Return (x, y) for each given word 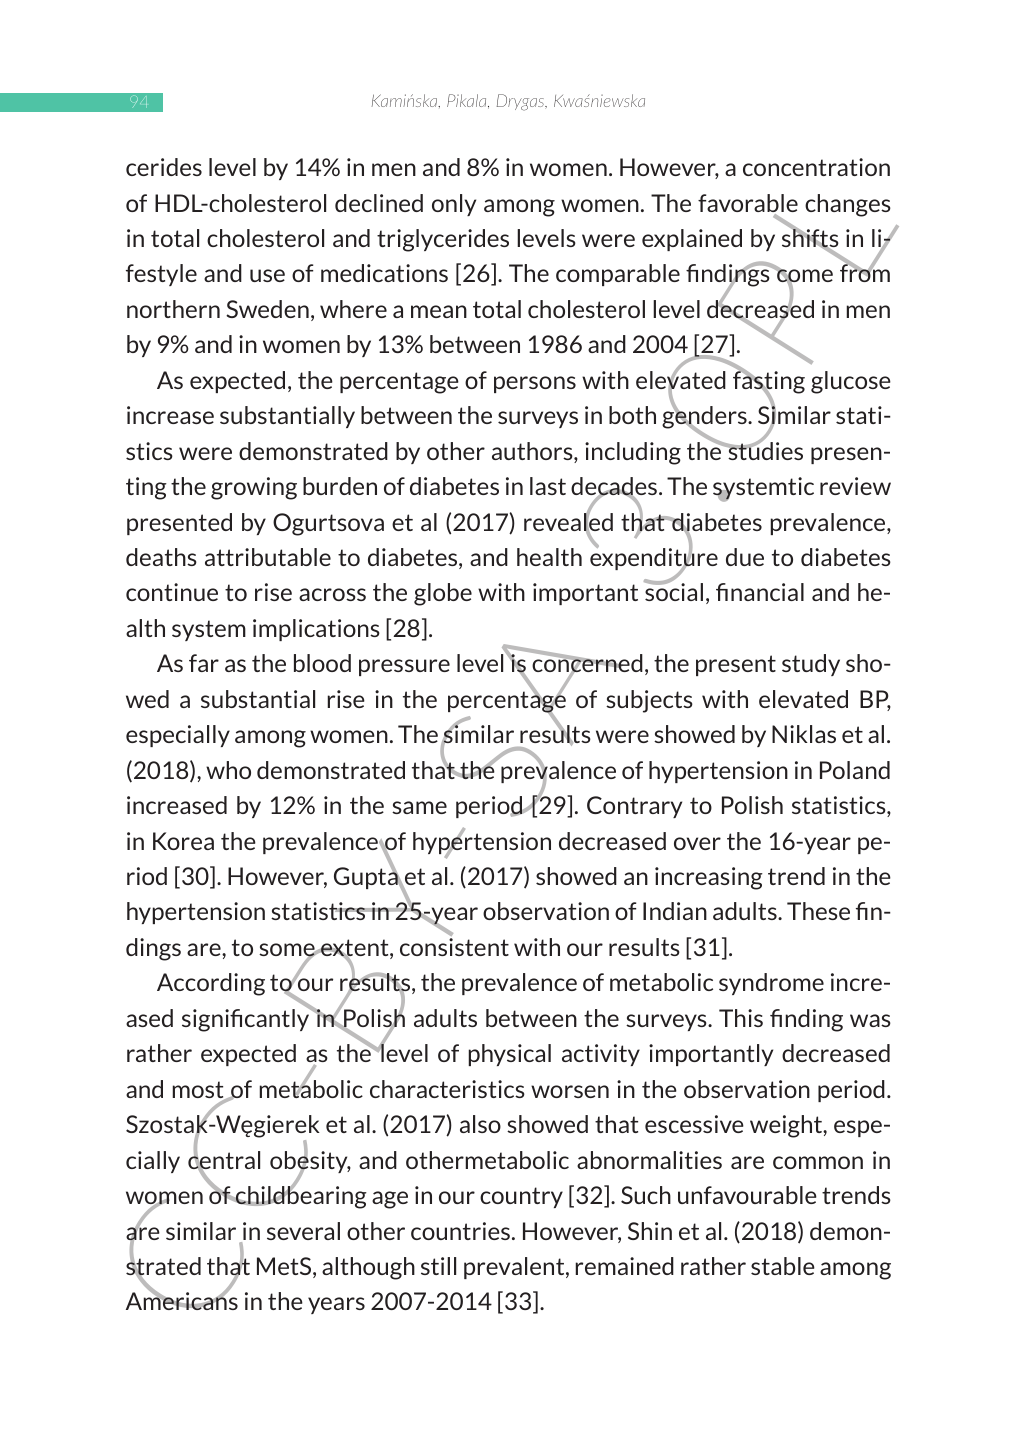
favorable (748, 204)
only (454, 205)
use (267, 275)
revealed (568, 522)
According (211, 984)
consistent (454, 947)
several (303, 1231)
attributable (268, 557)
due (745, 557)
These (818, 911)
